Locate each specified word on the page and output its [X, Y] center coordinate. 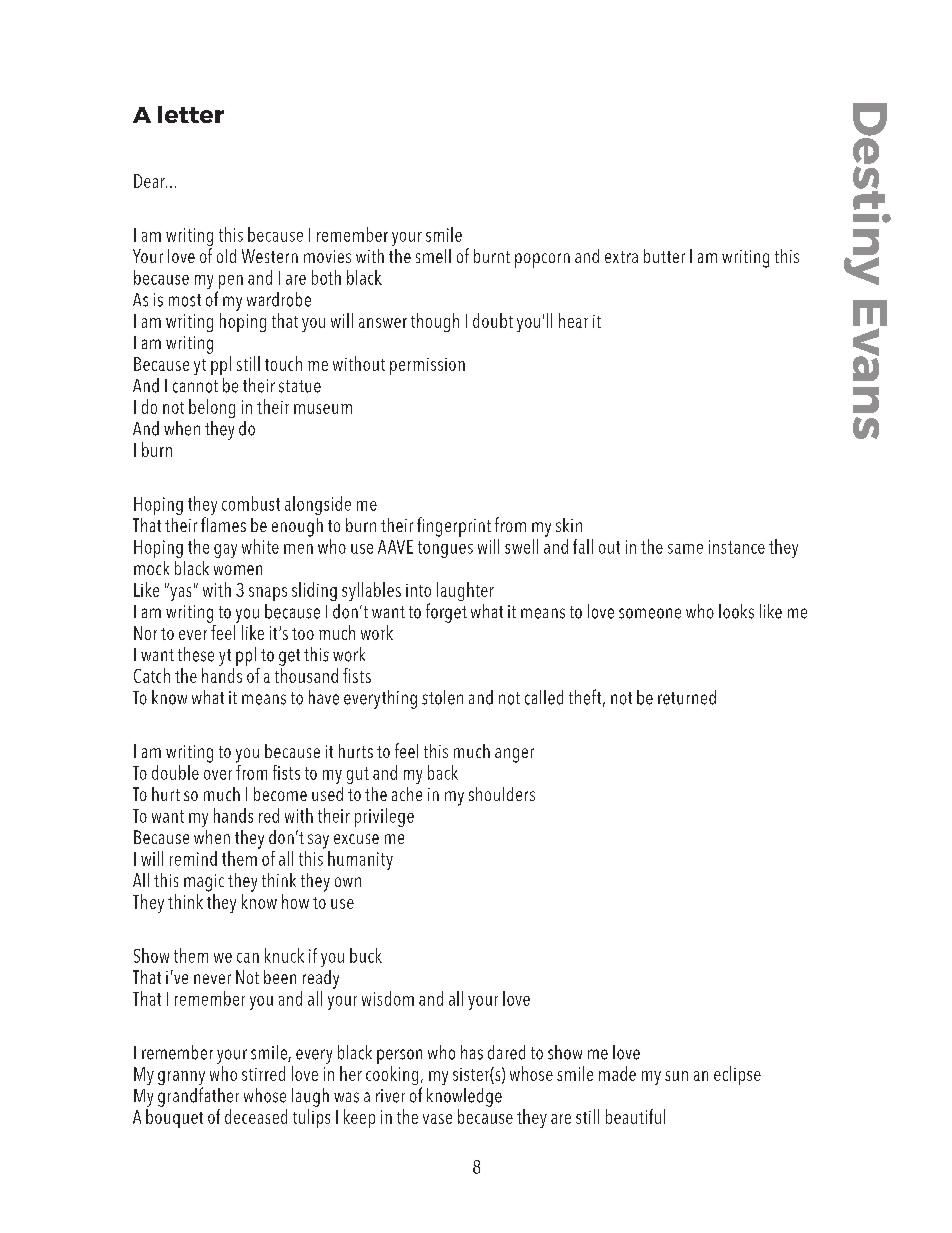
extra [621, 257]
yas [179, 592]
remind [193, 858]
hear [573, 320]
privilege [384, 817]
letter [191, 114]
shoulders [502, 794]
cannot [195, 386]
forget [446, 613]
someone [650, 613]
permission [427, 366]
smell [433, 256]
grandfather [198, 1097]
